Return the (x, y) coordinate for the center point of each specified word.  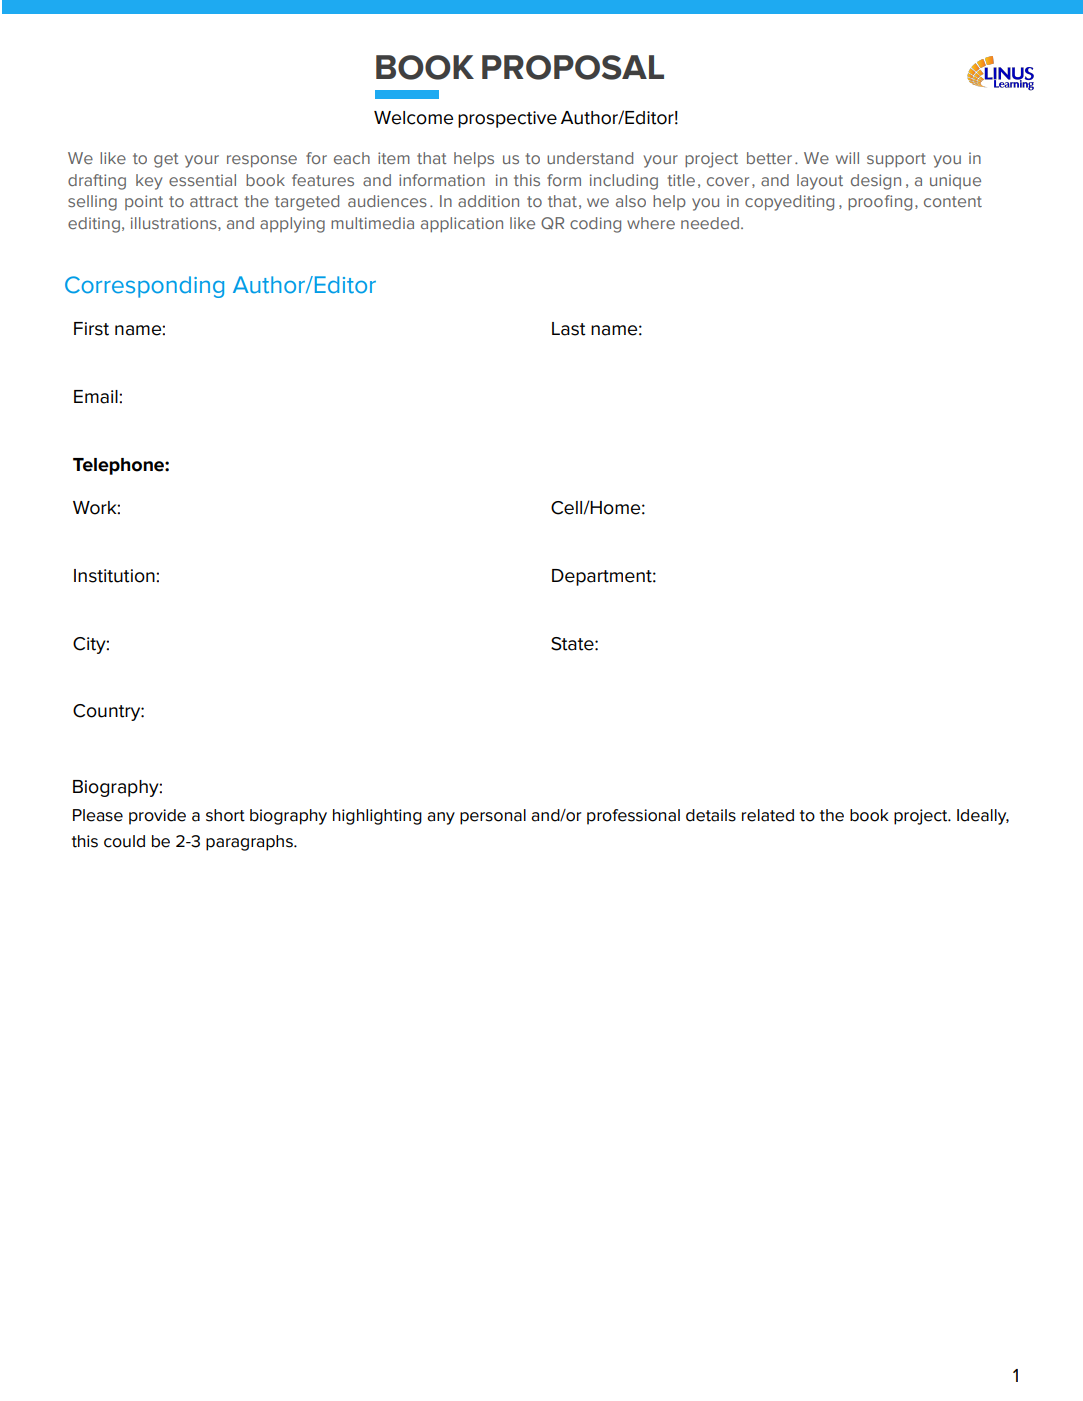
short (225, 815)
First (91, 329)
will (847, 158)
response (262, 161)
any (441, 818)
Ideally (983, 817)
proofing (880, 203)
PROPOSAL (573, 67)
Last (569, 329)
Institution (115, 576)
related (768, 815)
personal (493, 817)
